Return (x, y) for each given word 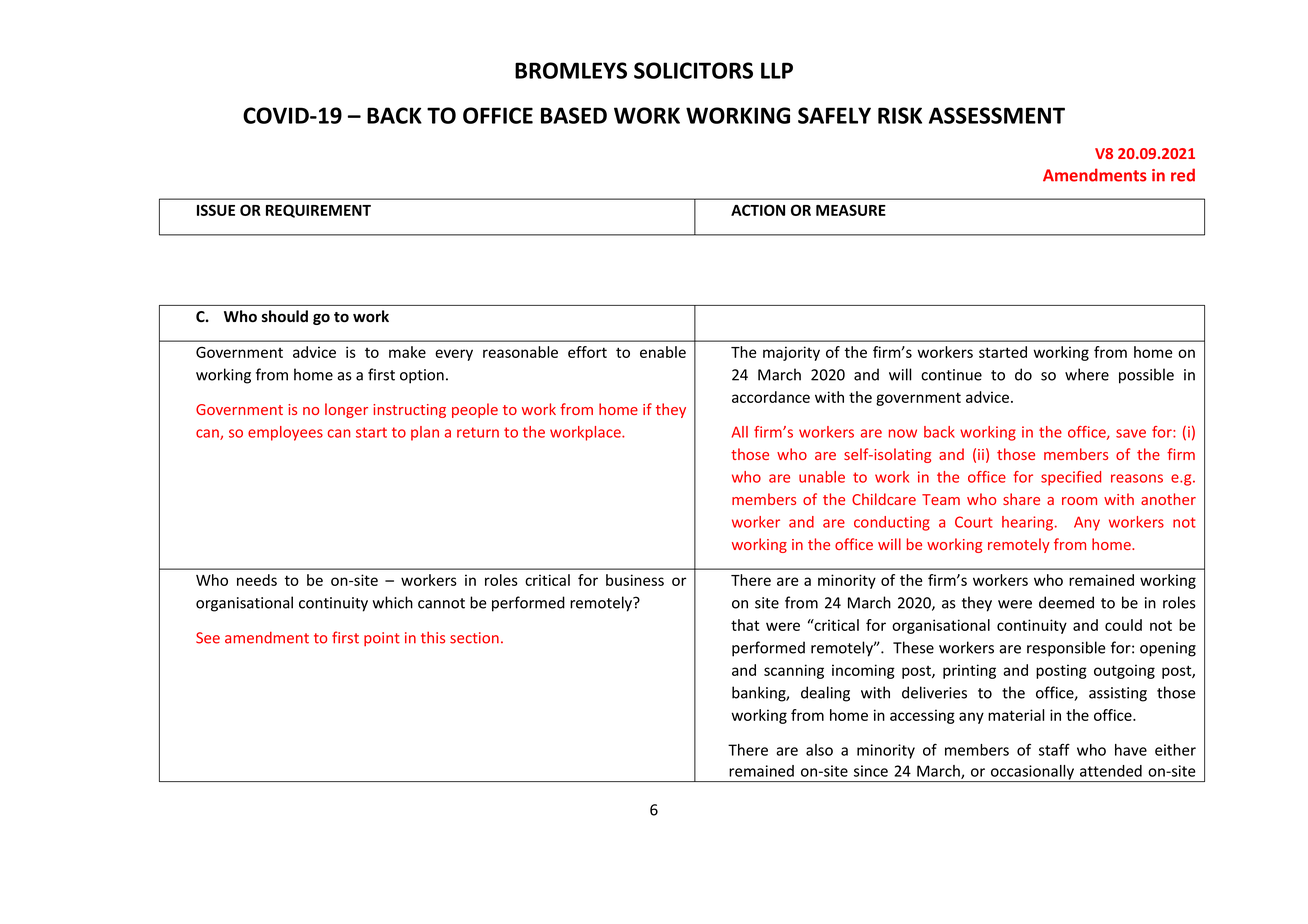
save (1131, 433)
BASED (574, 115)
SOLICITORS (693, 70)
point (382, 639)
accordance (771, 397)
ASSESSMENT (997, 115)
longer (346, 410)
